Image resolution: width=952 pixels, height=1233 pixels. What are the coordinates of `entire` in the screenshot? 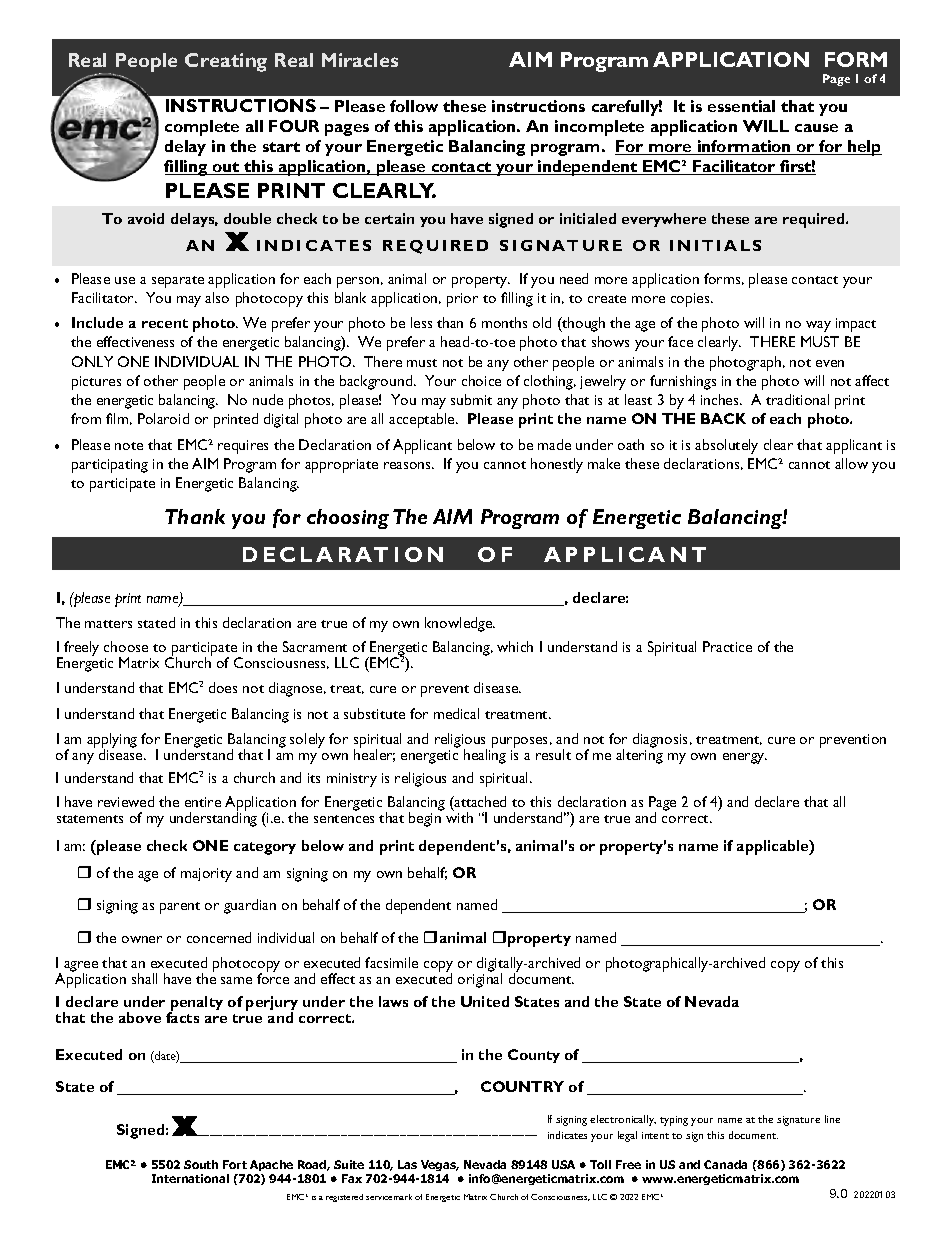 It's located at (203, 802).
